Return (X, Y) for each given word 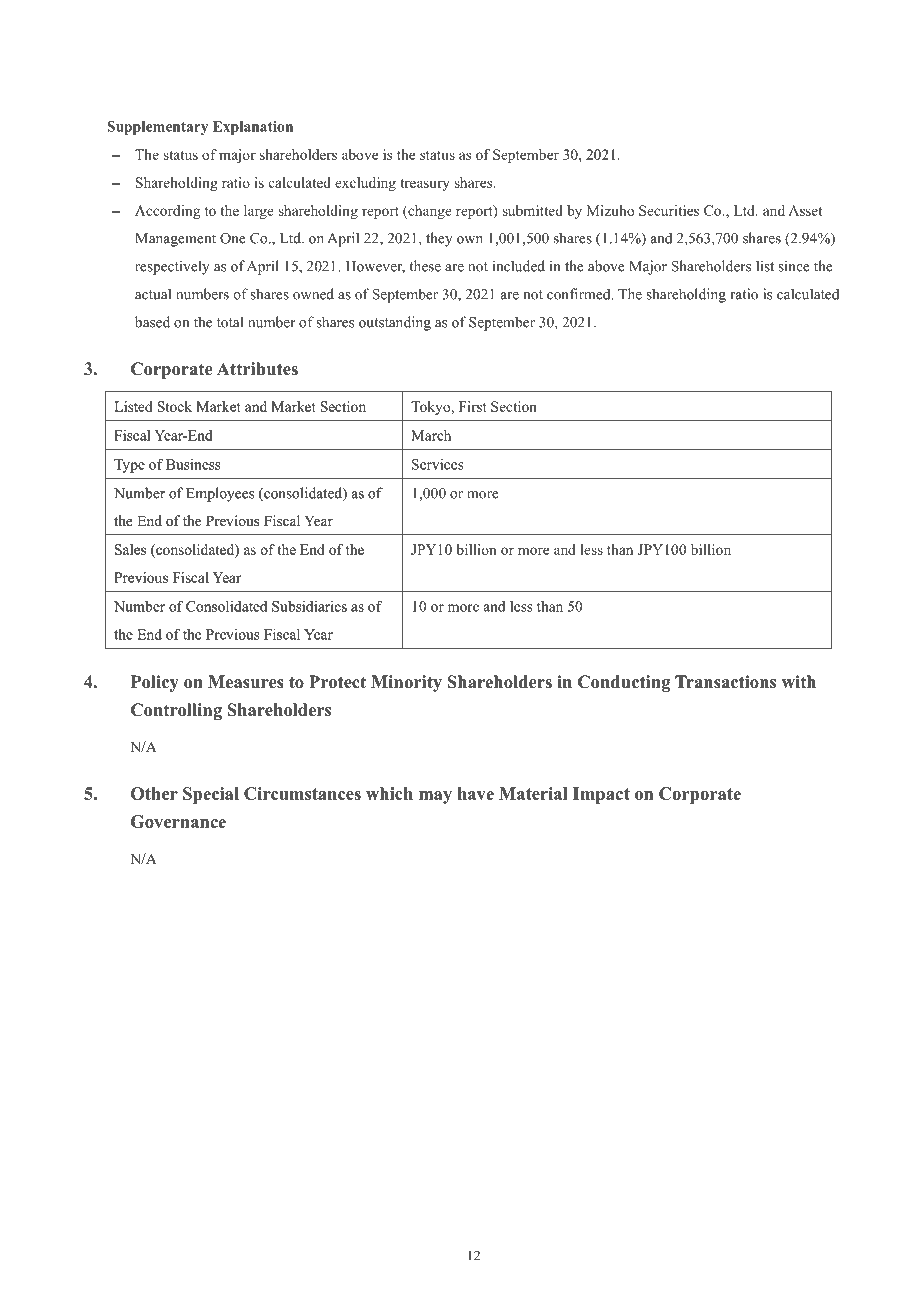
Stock (175, 406)
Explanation (253, 128)
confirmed (580, 294)
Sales (130, 549)
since (794, 266)
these (425, 266)
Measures (246, 682)
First (473, 406)
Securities (669, 210)
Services (437, 464)
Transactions (725, 682)
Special (211, 795)
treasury (425, 185)
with (799, 681)
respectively (172, 267)
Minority (406, 683)
